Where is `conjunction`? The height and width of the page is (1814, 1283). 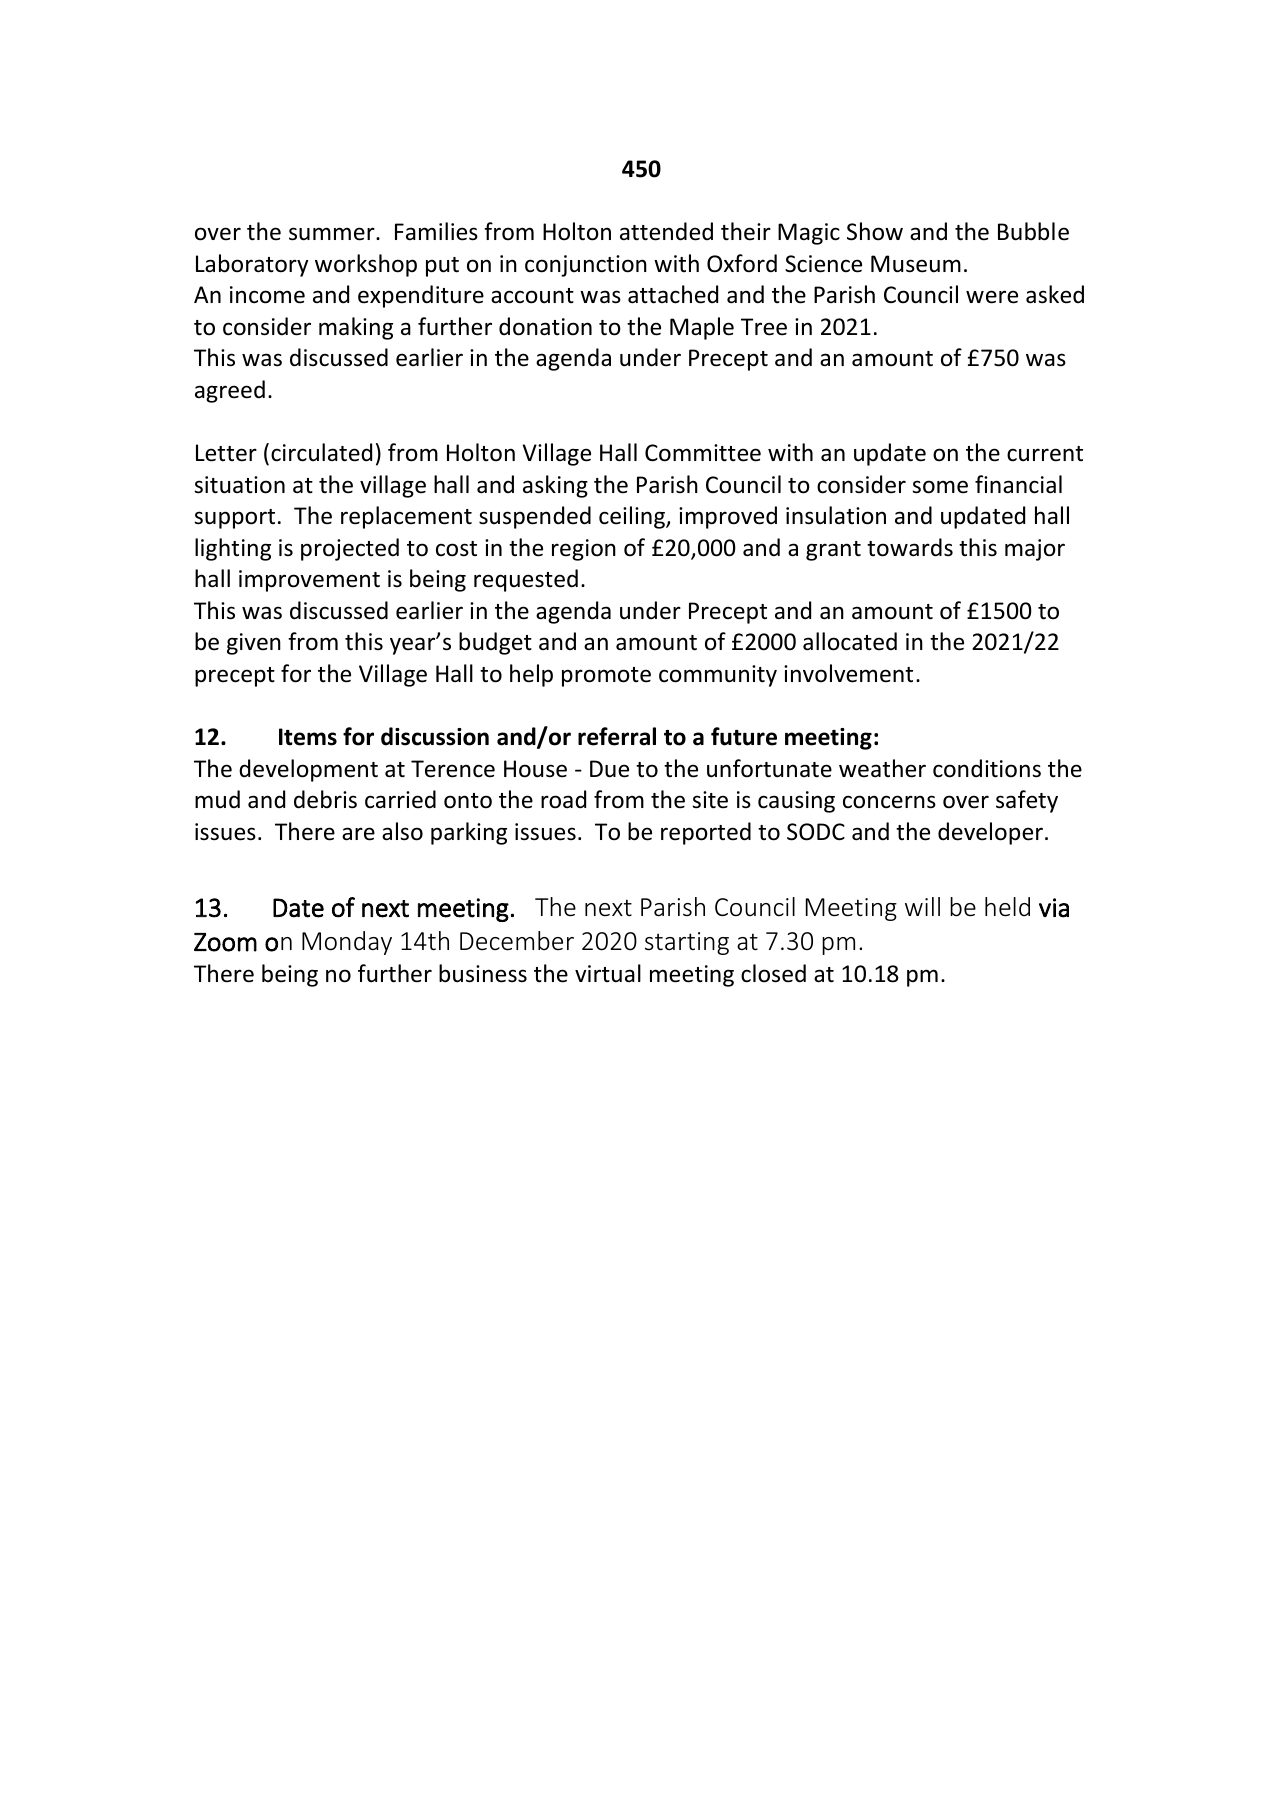
conjunction is located at coordinates (586, 266).
